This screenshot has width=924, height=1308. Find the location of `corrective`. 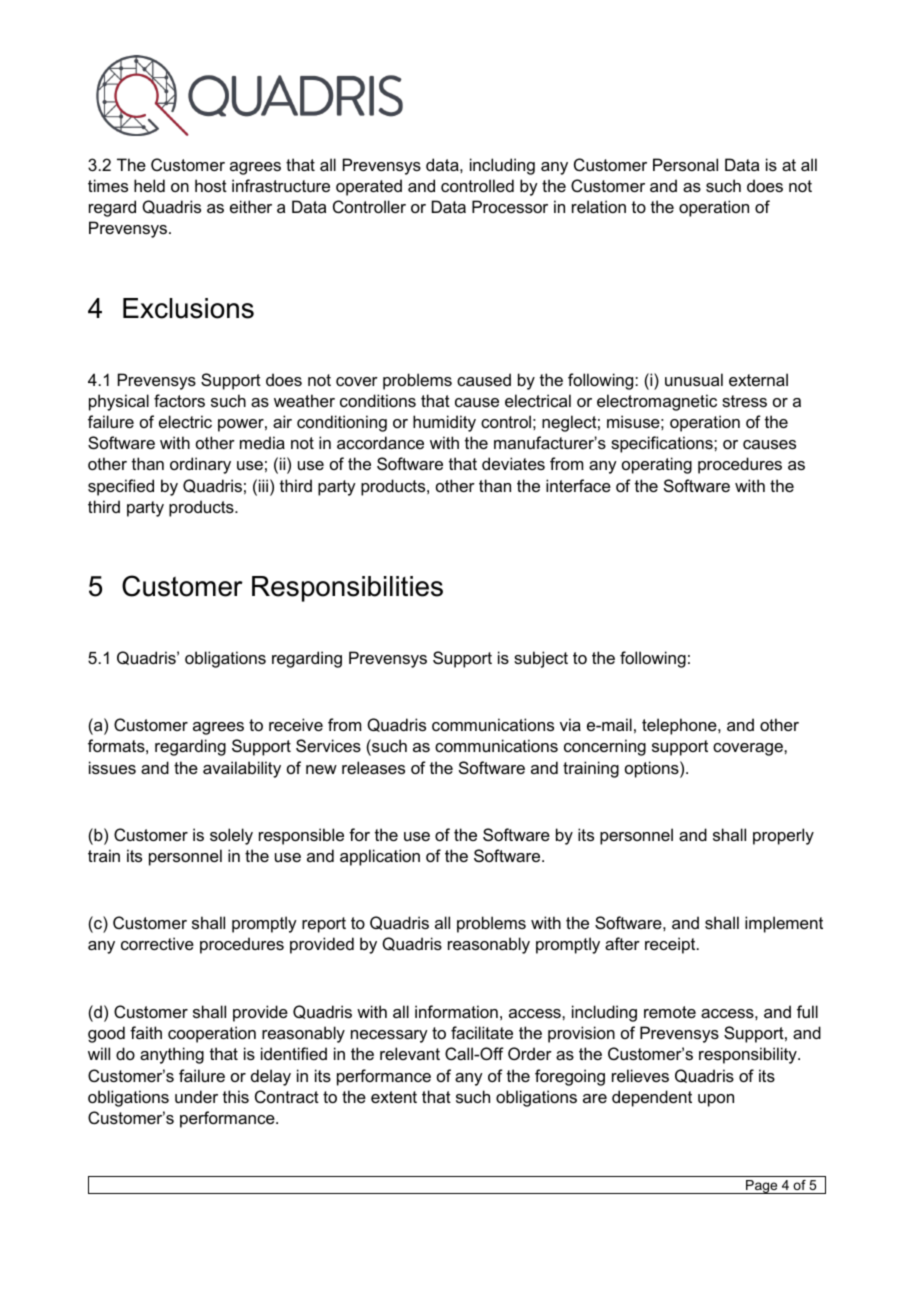

corrective is located at coordinates (157, 943).
